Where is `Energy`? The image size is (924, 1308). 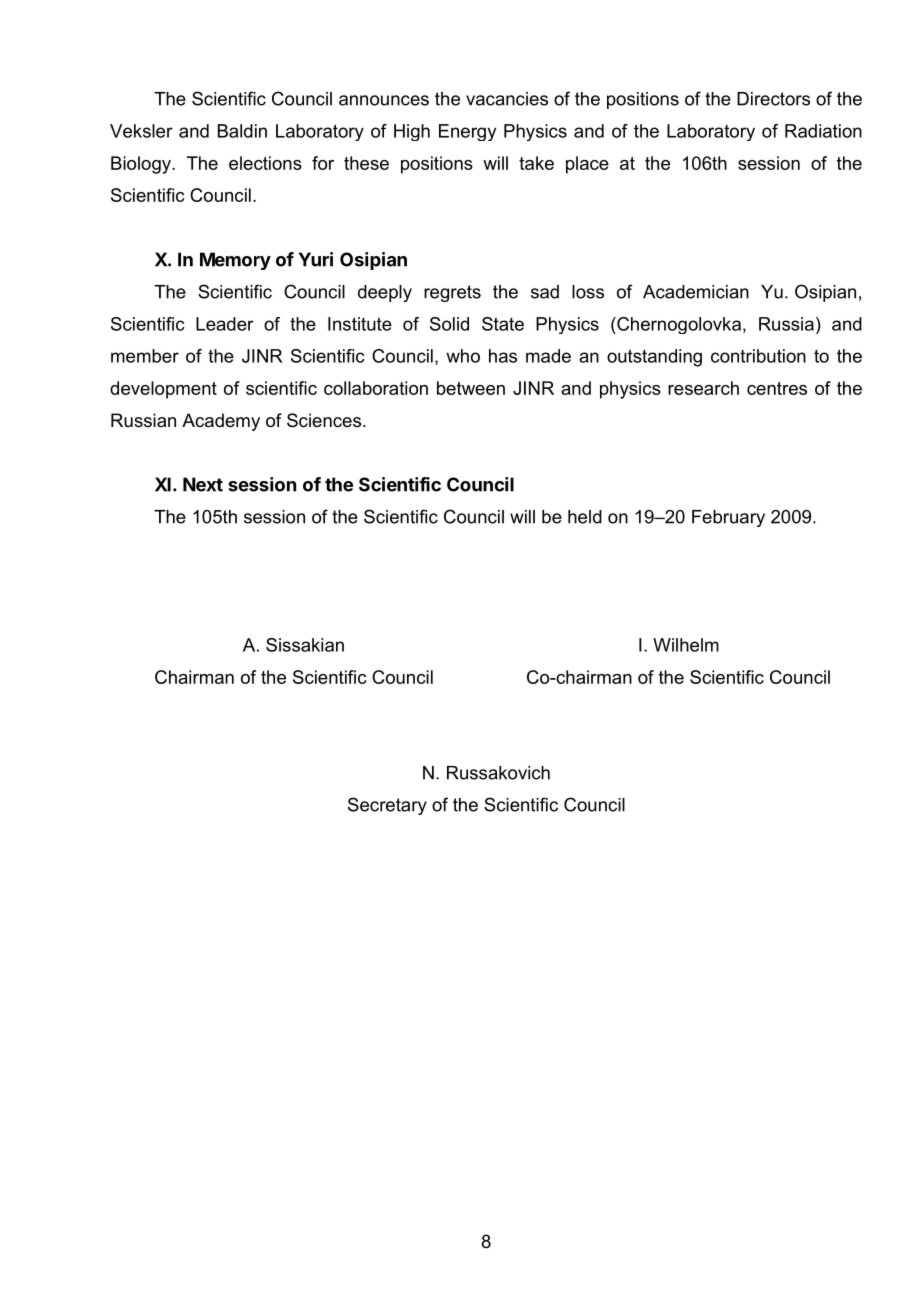 Energy is located at coordinates (467, 132).
